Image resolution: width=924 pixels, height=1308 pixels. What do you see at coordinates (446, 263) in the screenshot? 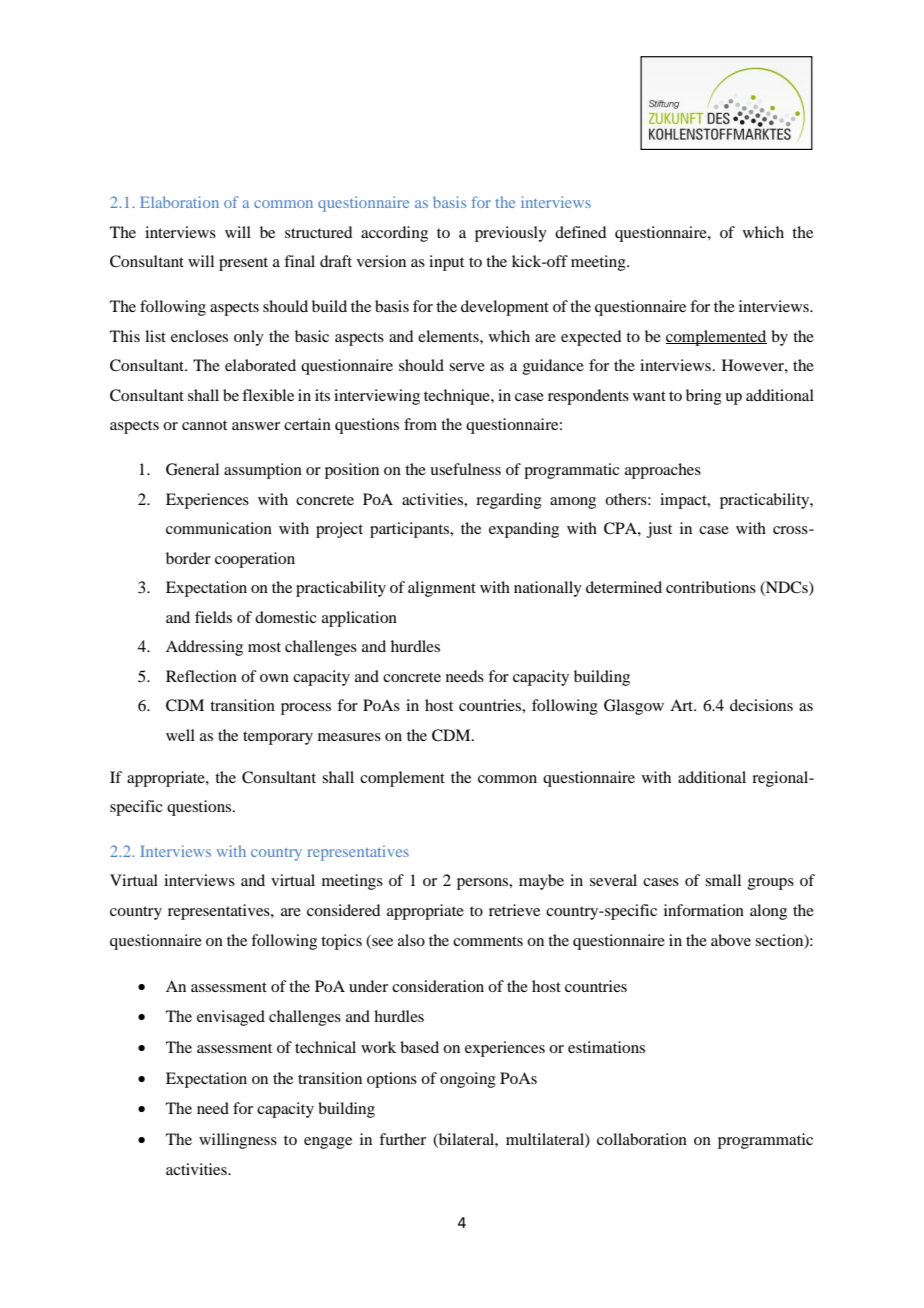
I see `input` at bounding box center [446, 263].
